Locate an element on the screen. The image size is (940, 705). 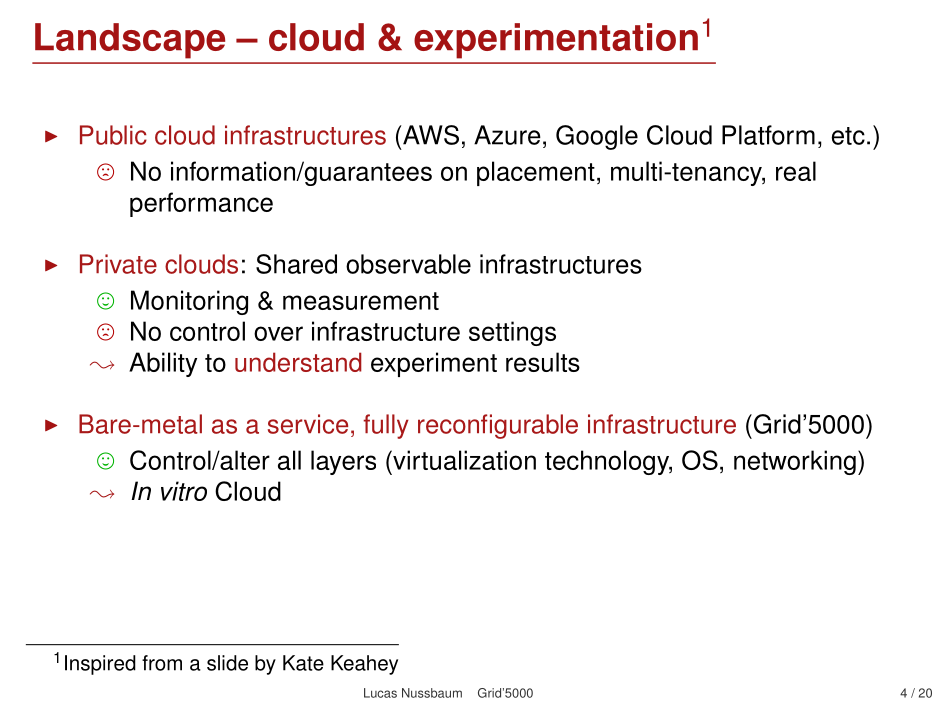
Nussbaum is located at coordinates (432, 693).
